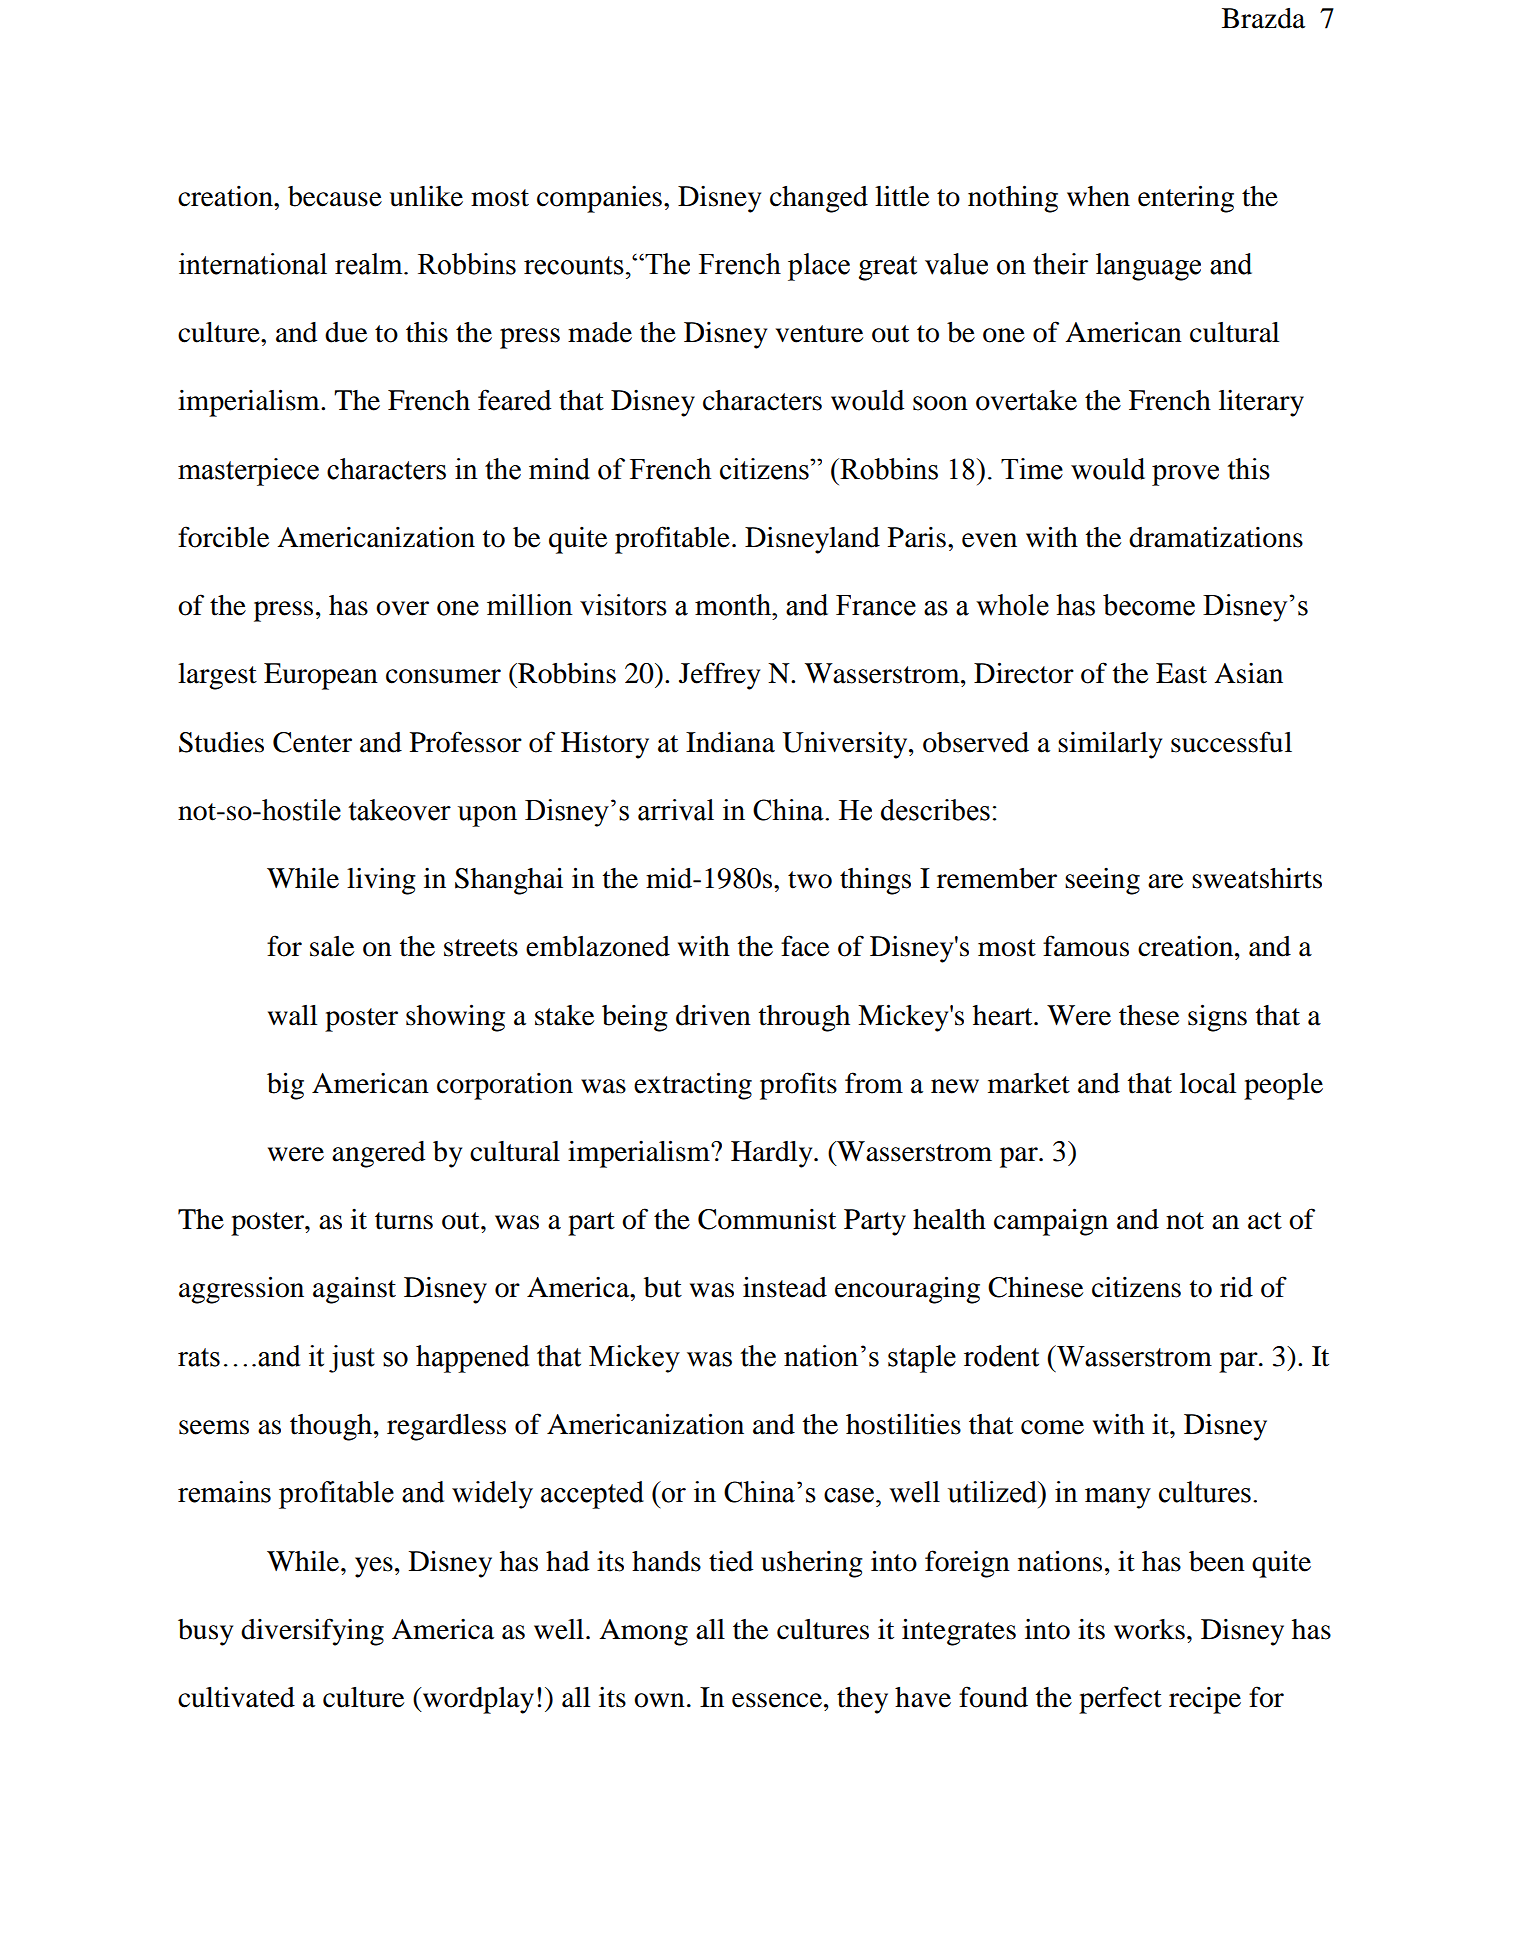 Image resolution: width=1513 pixels, height=1958 pixels. I want to click on place, so click(819, 267).
